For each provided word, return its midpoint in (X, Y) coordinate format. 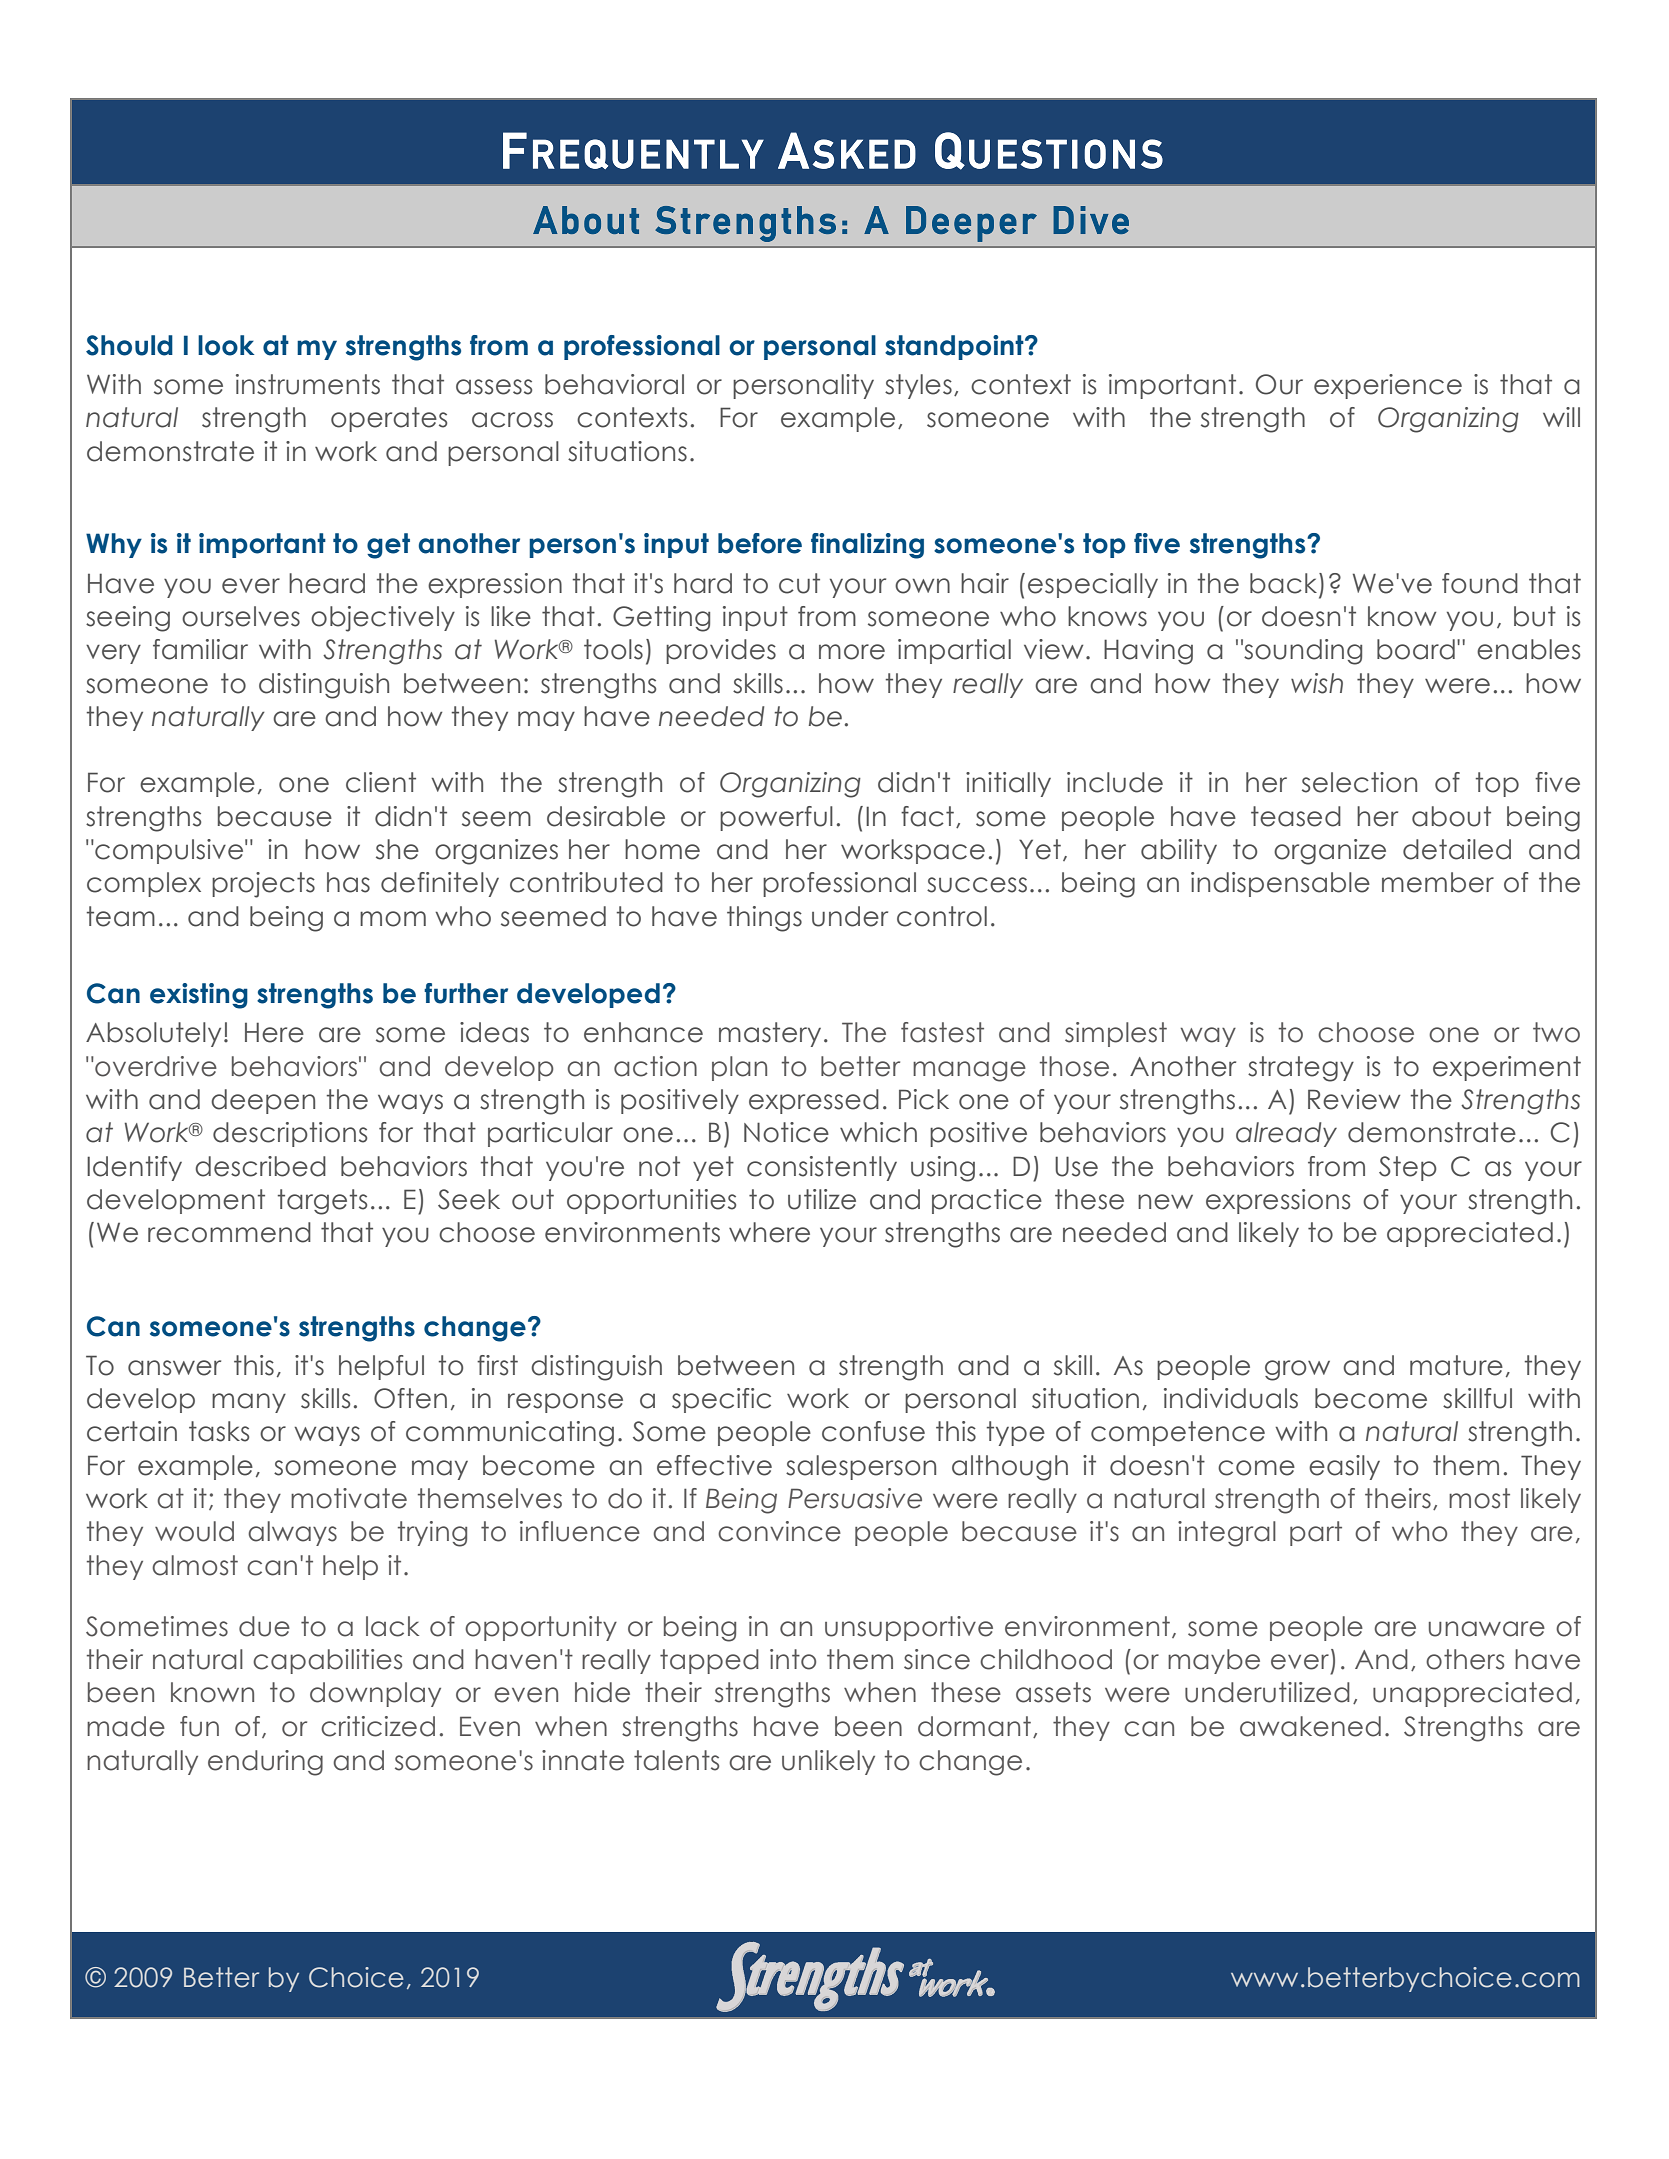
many (249, 1403)
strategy (1301, 1069)
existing (199, 996)
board (1416, 649)
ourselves (241, 616)
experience (1388, 386)
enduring (265, 1763)
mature (1456, 1365)
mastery (770, 1034)
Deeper (971, 224)
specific (721, 1400)
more (852, 652)
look (226, 345)
